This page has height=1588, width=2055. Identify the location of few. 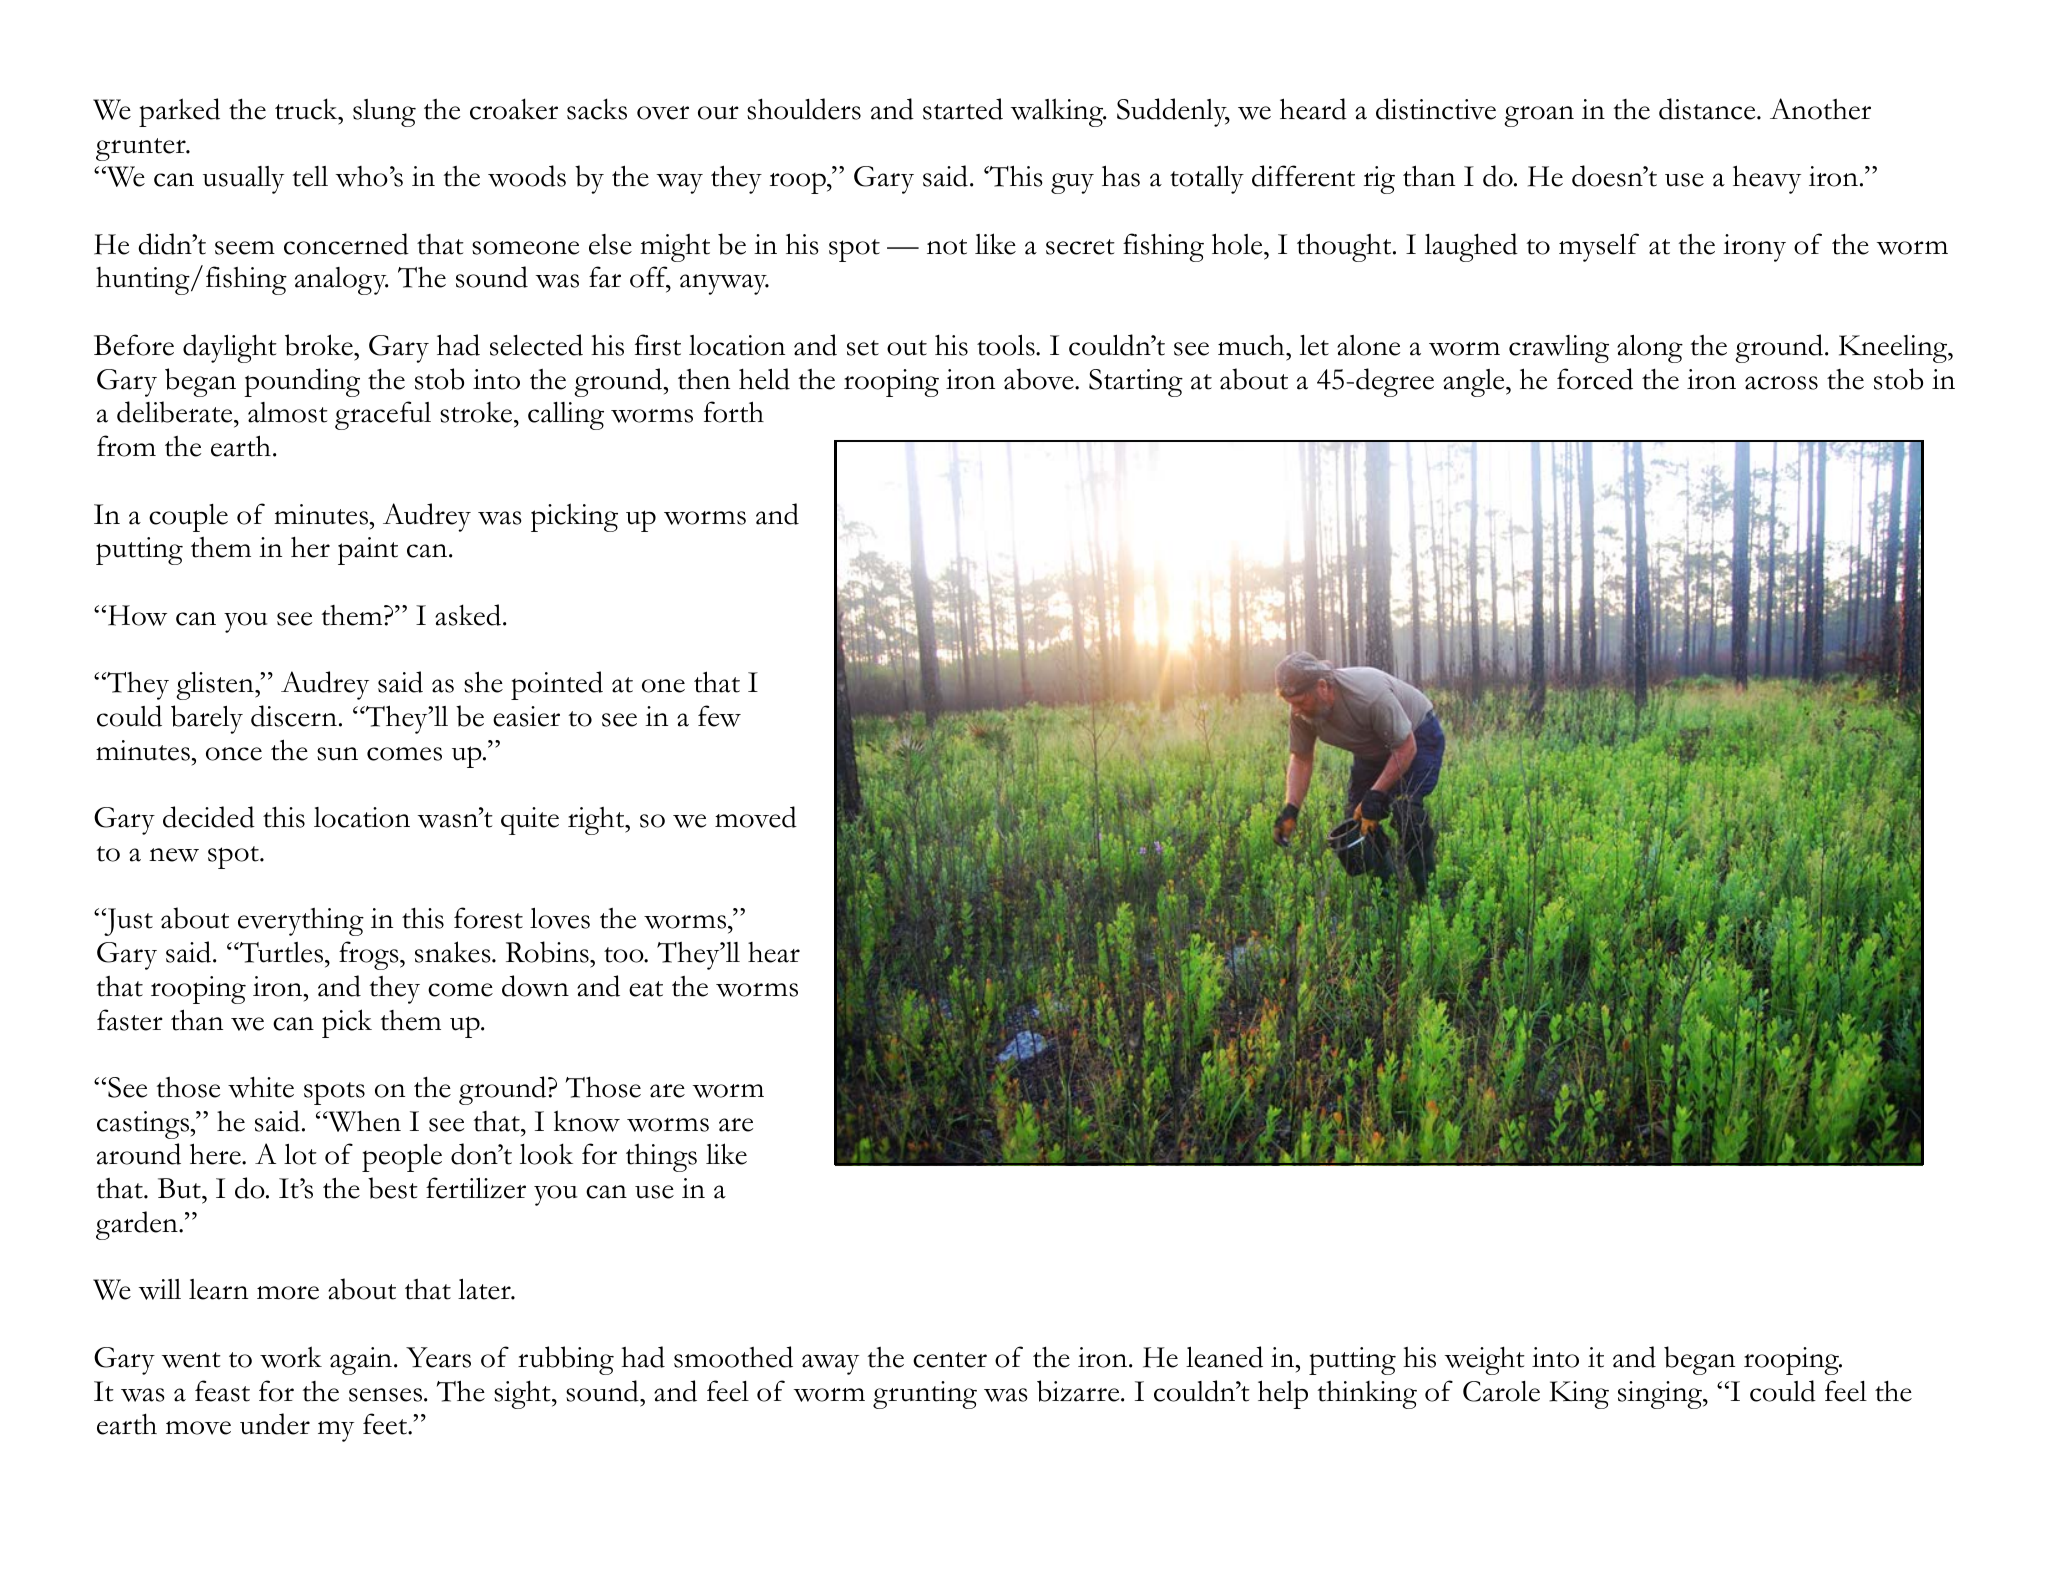
(719, 716).
